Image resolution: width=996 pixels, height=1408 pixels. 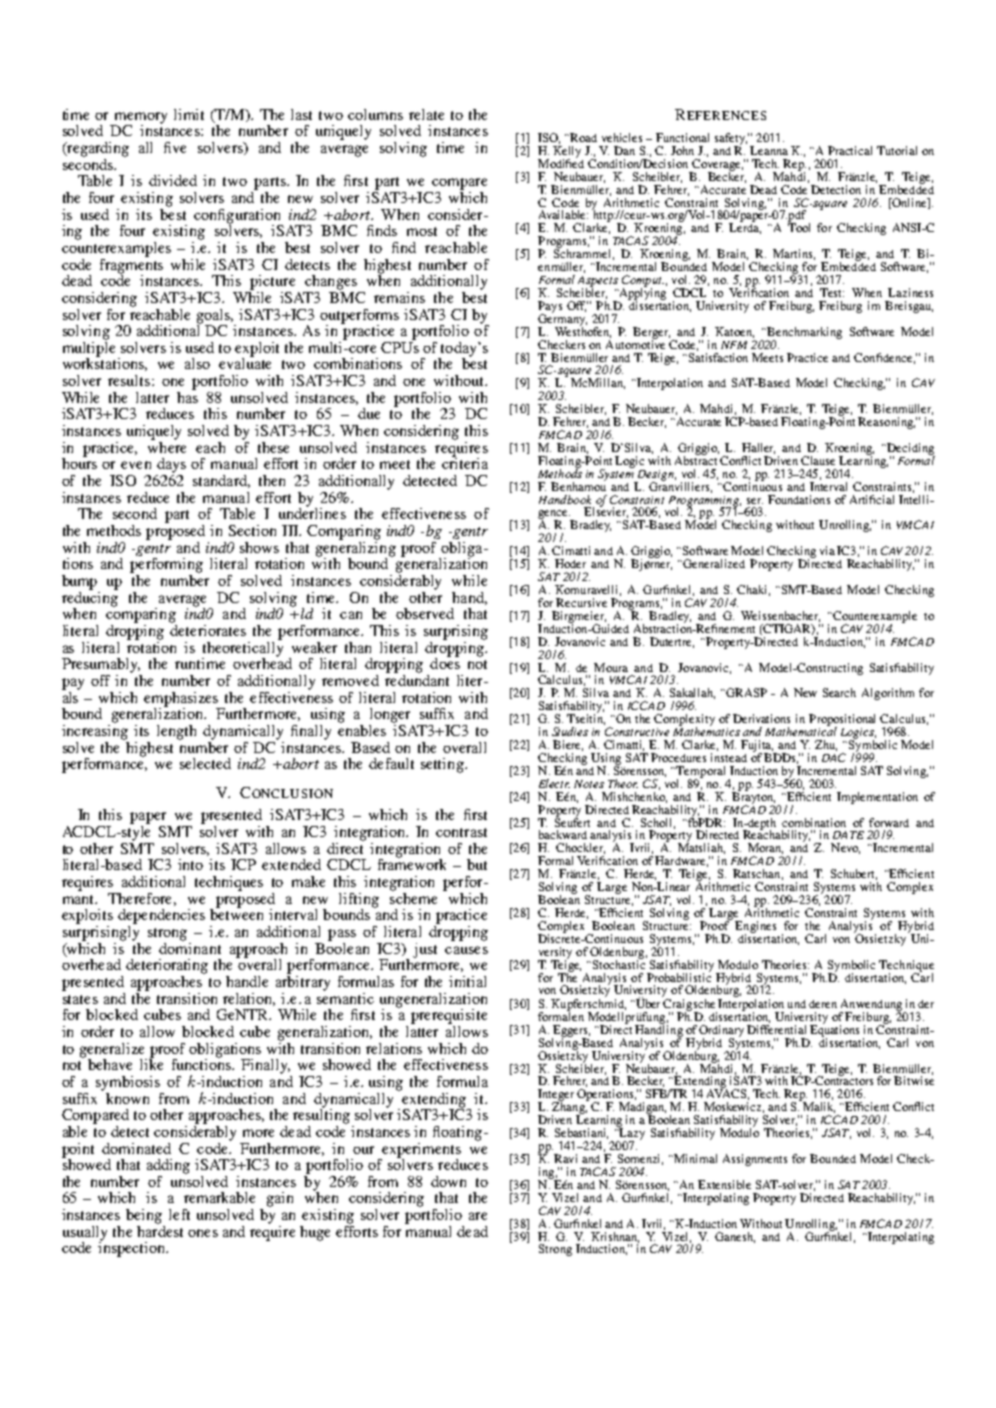 I want to click on Modified, so click(x=561, y=162).
